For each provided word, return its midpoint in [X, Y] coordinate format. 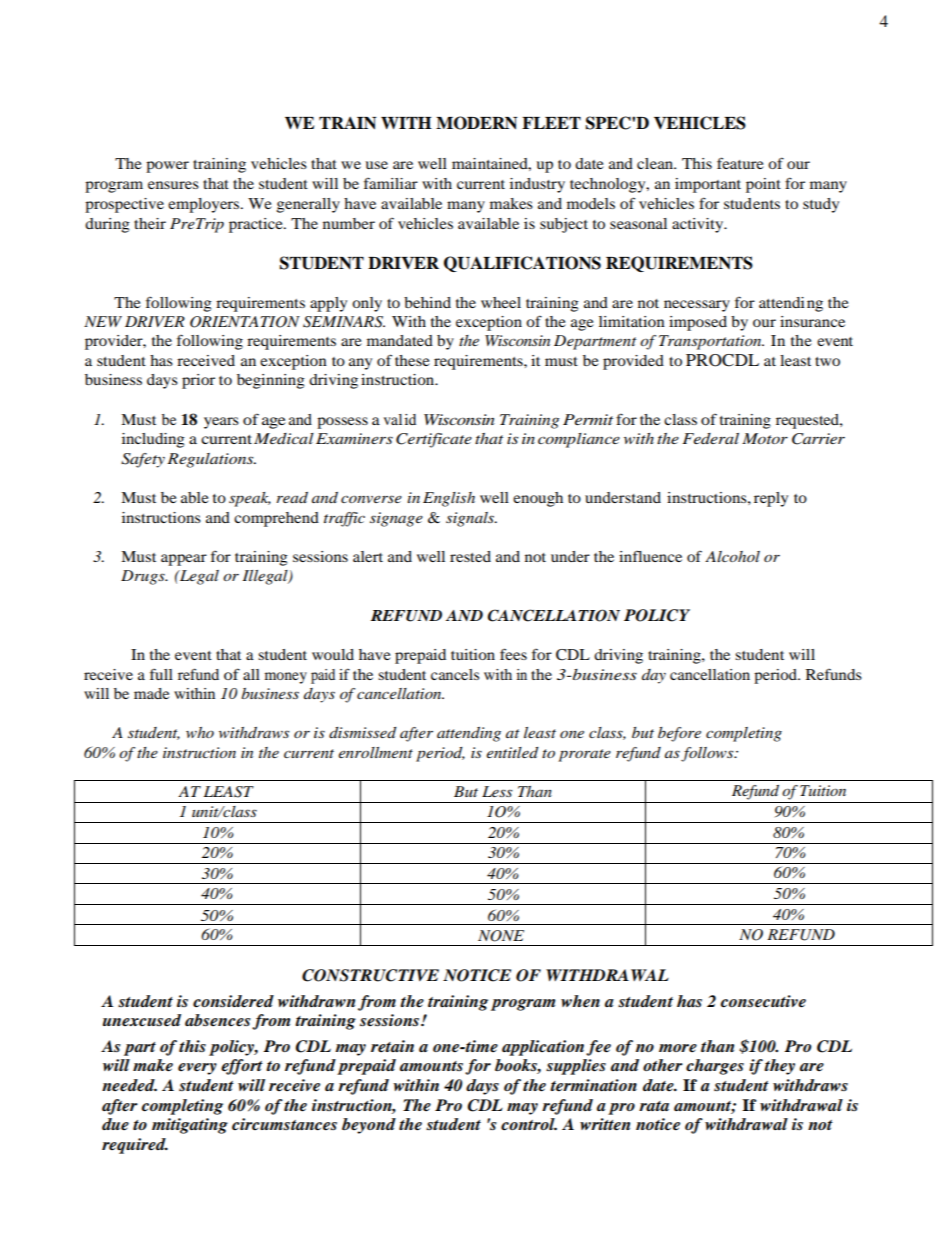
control [529, 1124]
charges [715, 1067]
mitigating [190, 1126]
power [167, 167]
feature [740, 163]
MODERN [476, 123]
